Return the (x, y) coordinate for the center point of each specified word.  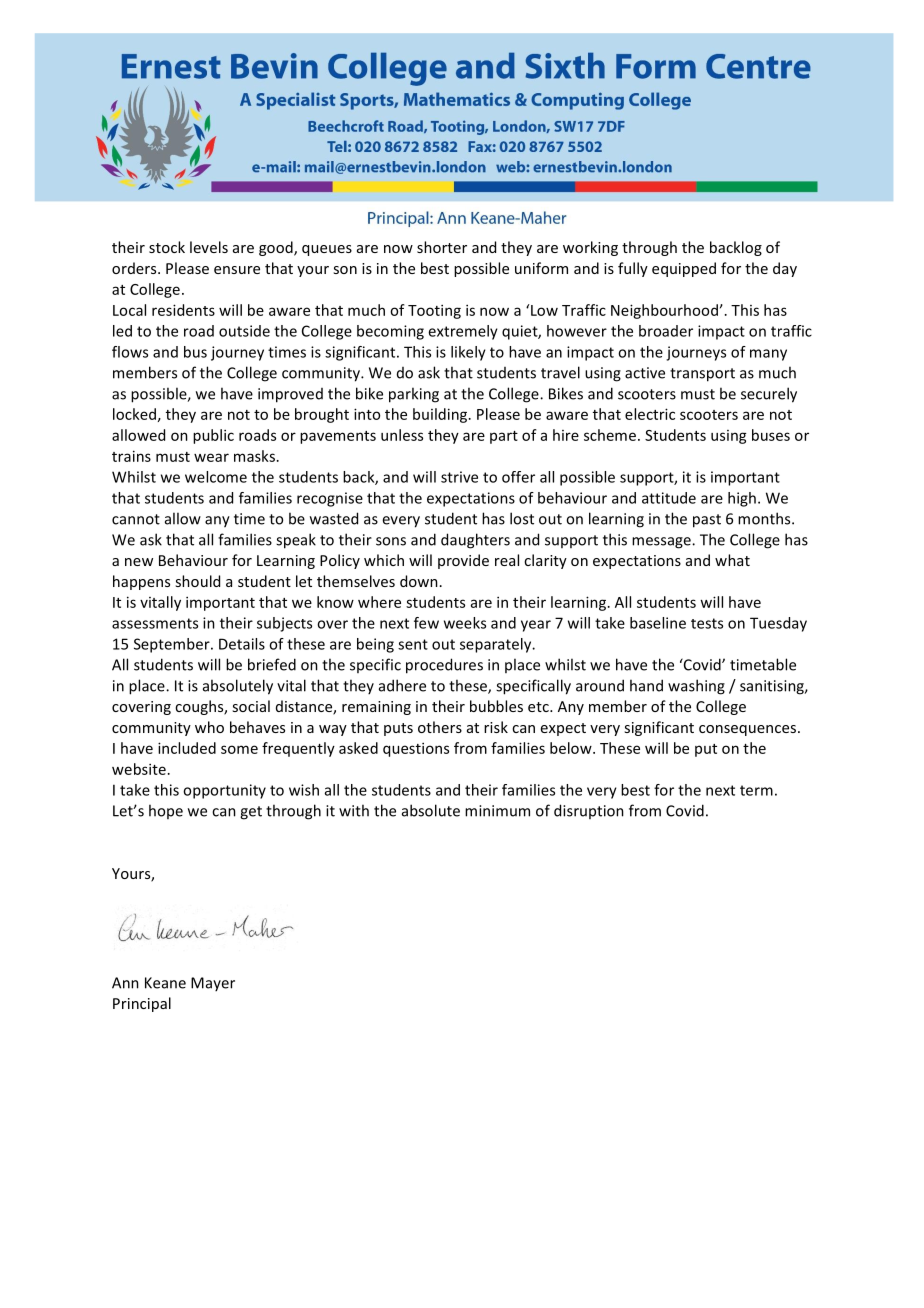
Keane (165, 983)
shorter (442, 247)
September (173, 645)
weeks (465, 623)
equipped (684, 269)
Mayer (213, 984)
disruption (589, 811)
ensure (237, 270)
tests (707, 623)
